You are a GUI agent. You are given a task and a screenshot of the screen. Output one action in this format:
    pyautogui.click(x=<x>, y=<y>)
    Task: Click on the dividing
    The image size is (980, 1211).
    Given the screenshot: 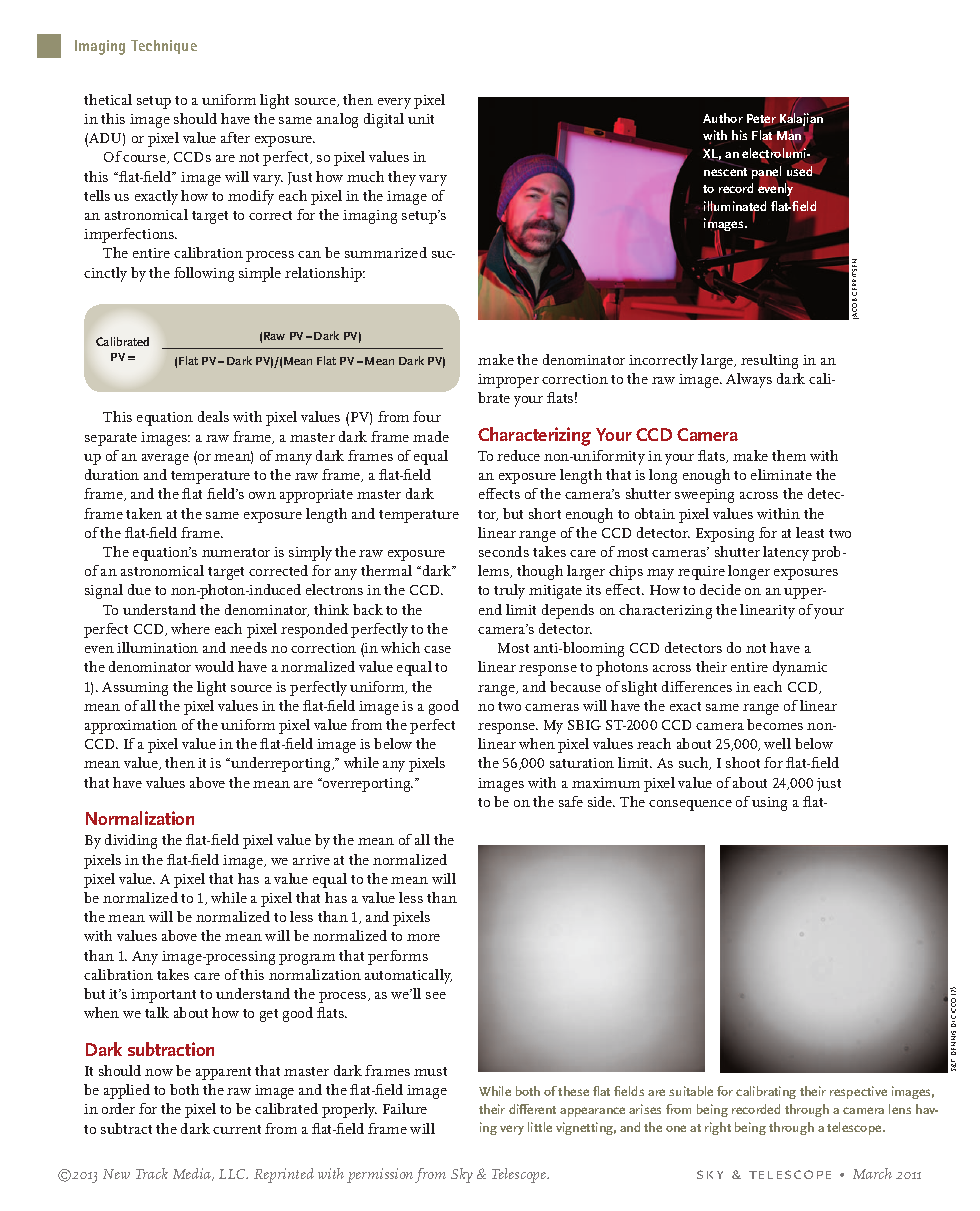 What is the action you would take?
    pyautogui.click(x=131, y=841)
